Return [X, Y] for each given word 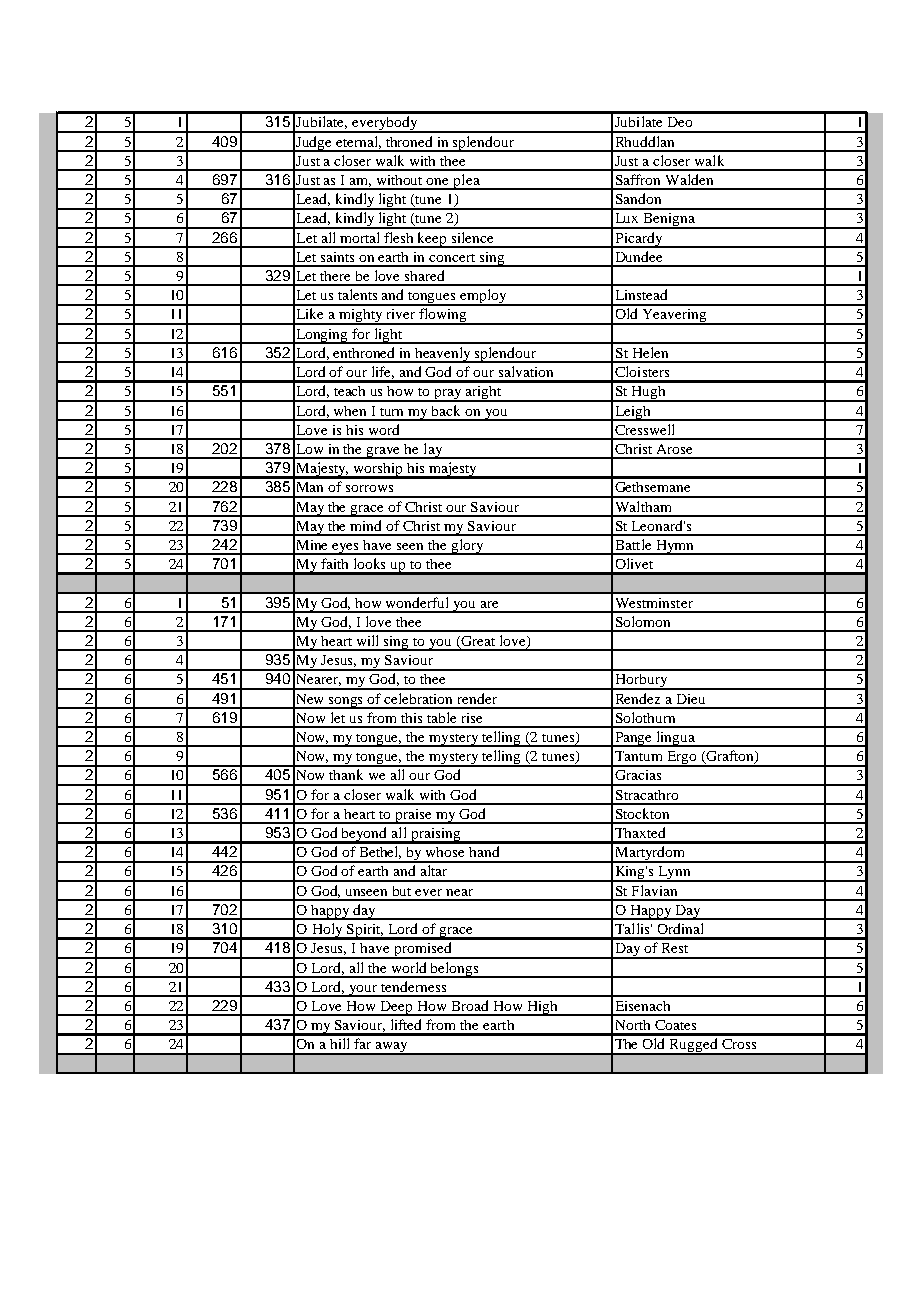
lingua [675, 739]
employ [483, 297]
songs [347, 703]
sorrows [369, 488]
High [542, 1008]
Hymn [675, 547]
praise [413, 816]
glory [467, 547]
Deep [397, 1008]
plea [466, 182]
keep [432, 240]
